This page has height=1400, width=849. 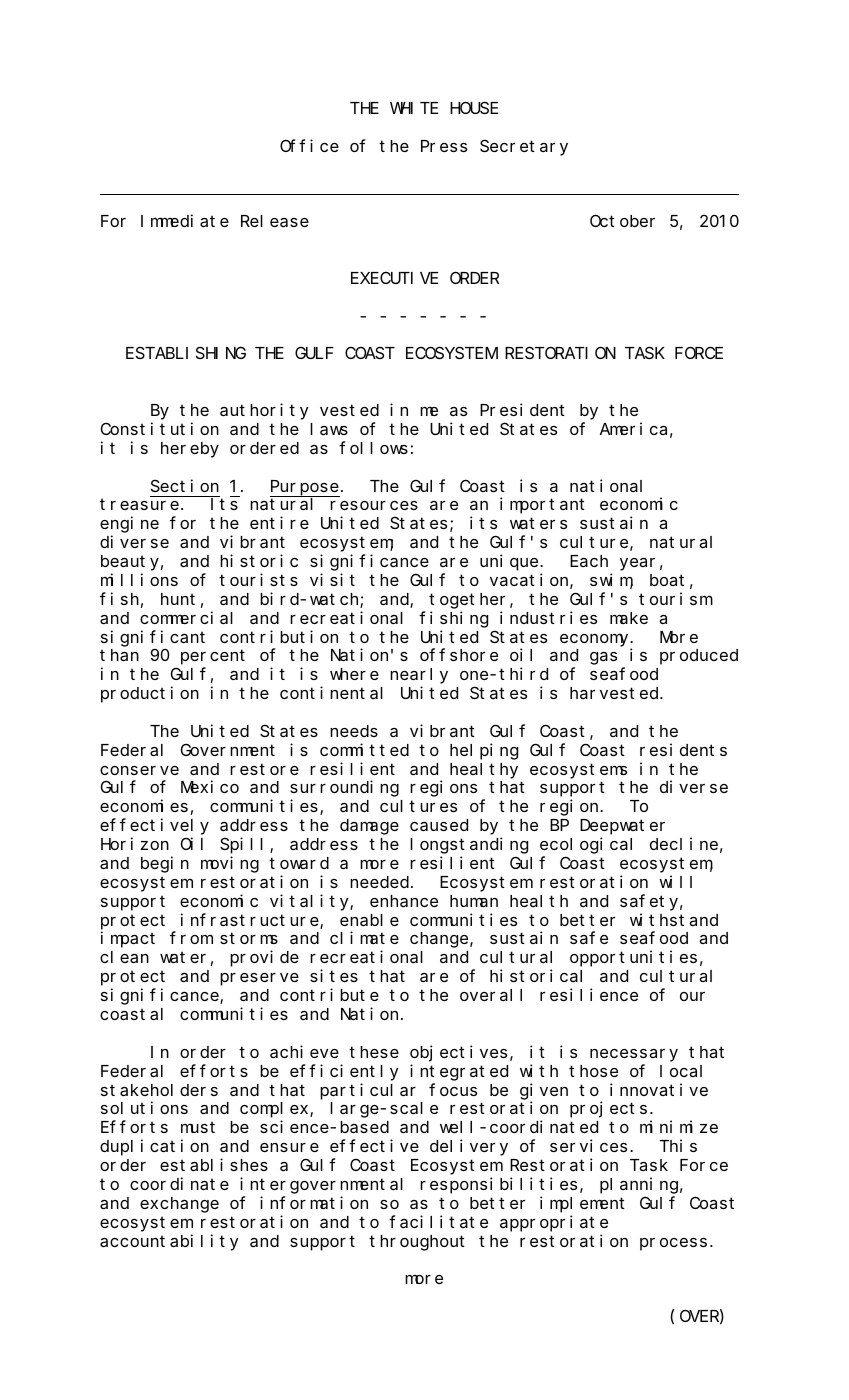 I want to click on enhance, so click(x=404, y=901).
